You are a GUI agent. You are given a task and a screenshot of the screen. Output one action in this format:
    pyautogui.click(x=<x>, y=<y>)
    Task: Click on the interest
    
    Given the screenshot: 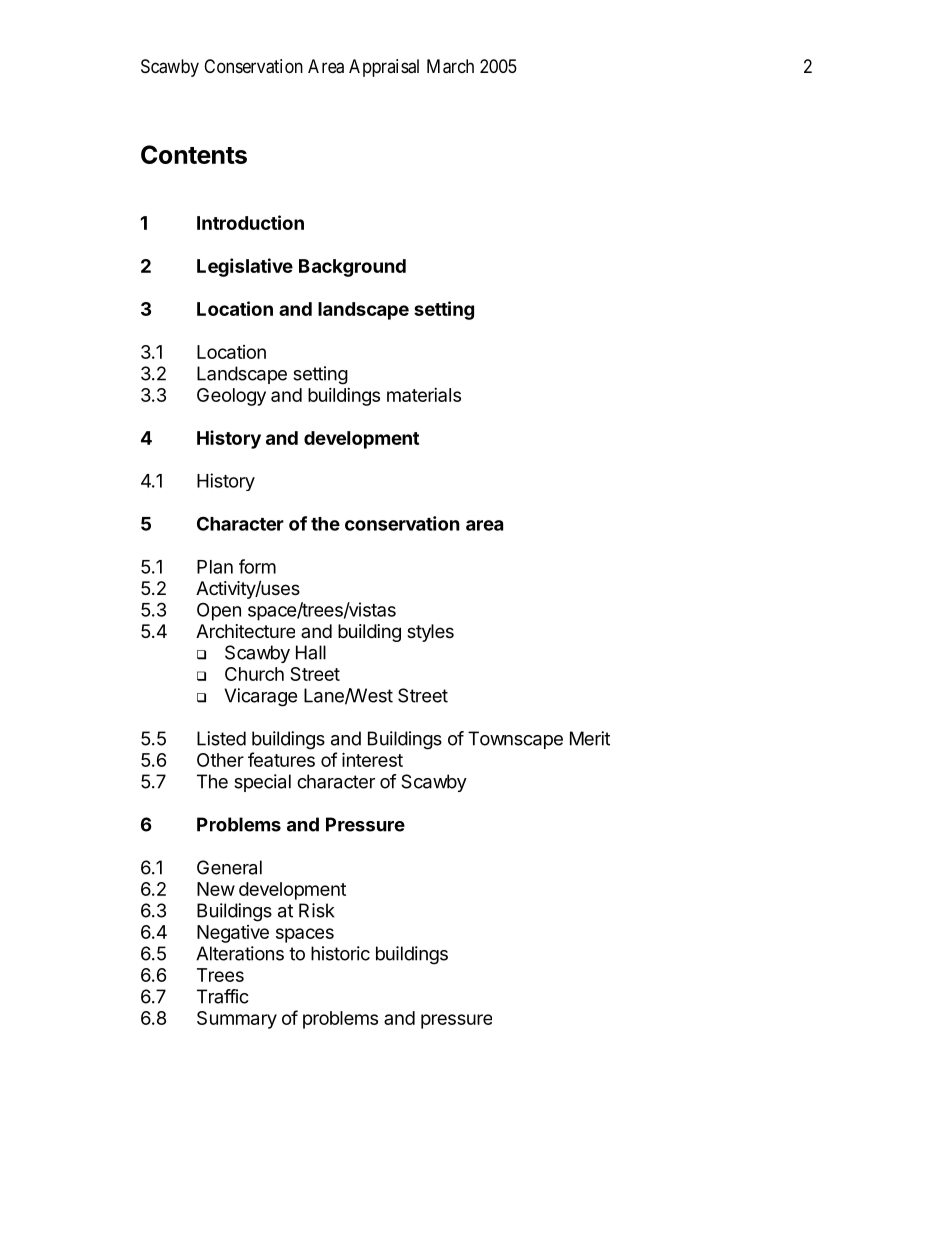 What is the action you would take?
    pyautogui.click(x=372, y=759)
